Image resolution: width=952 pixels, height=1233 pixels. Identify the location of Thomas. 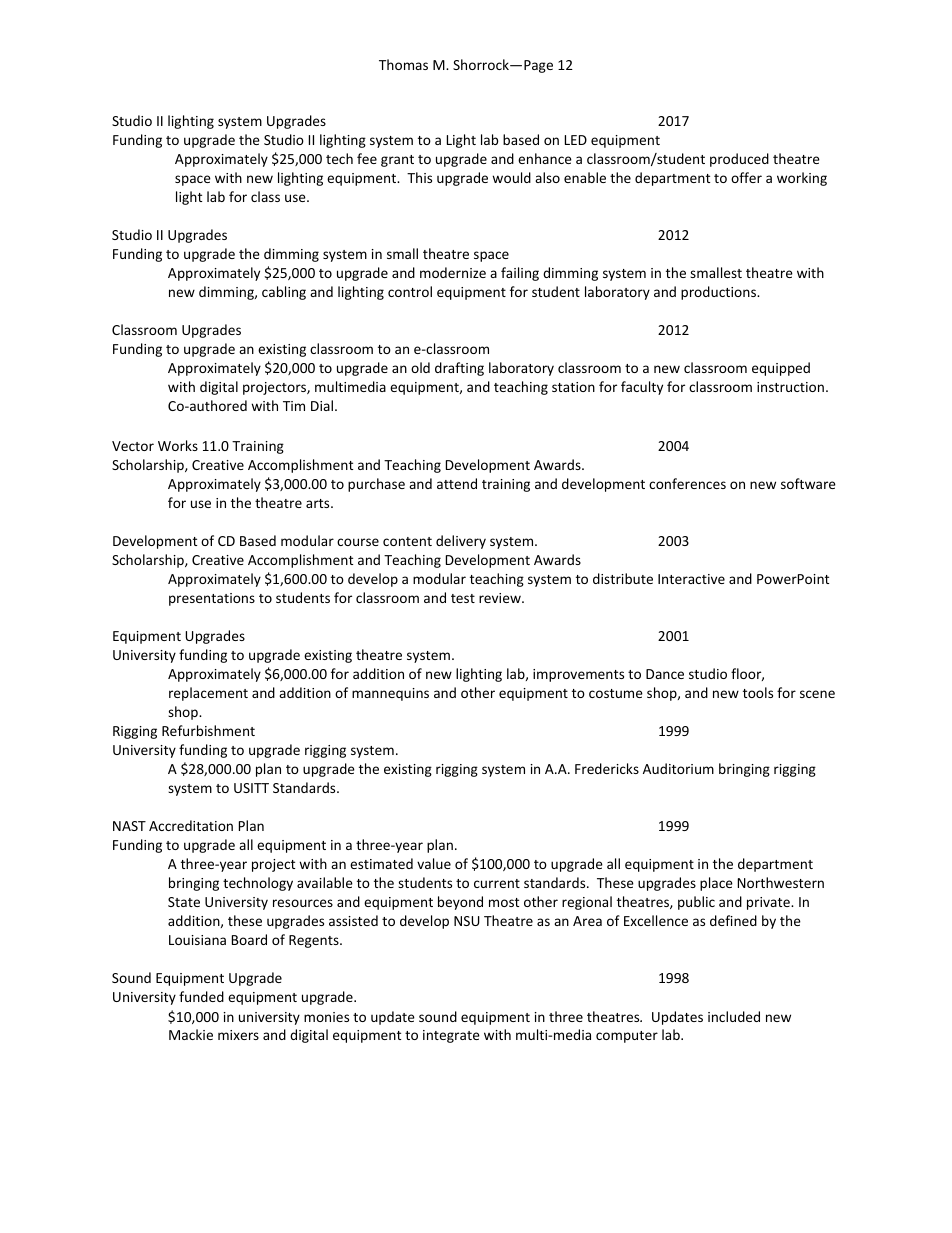
(403, 64).
